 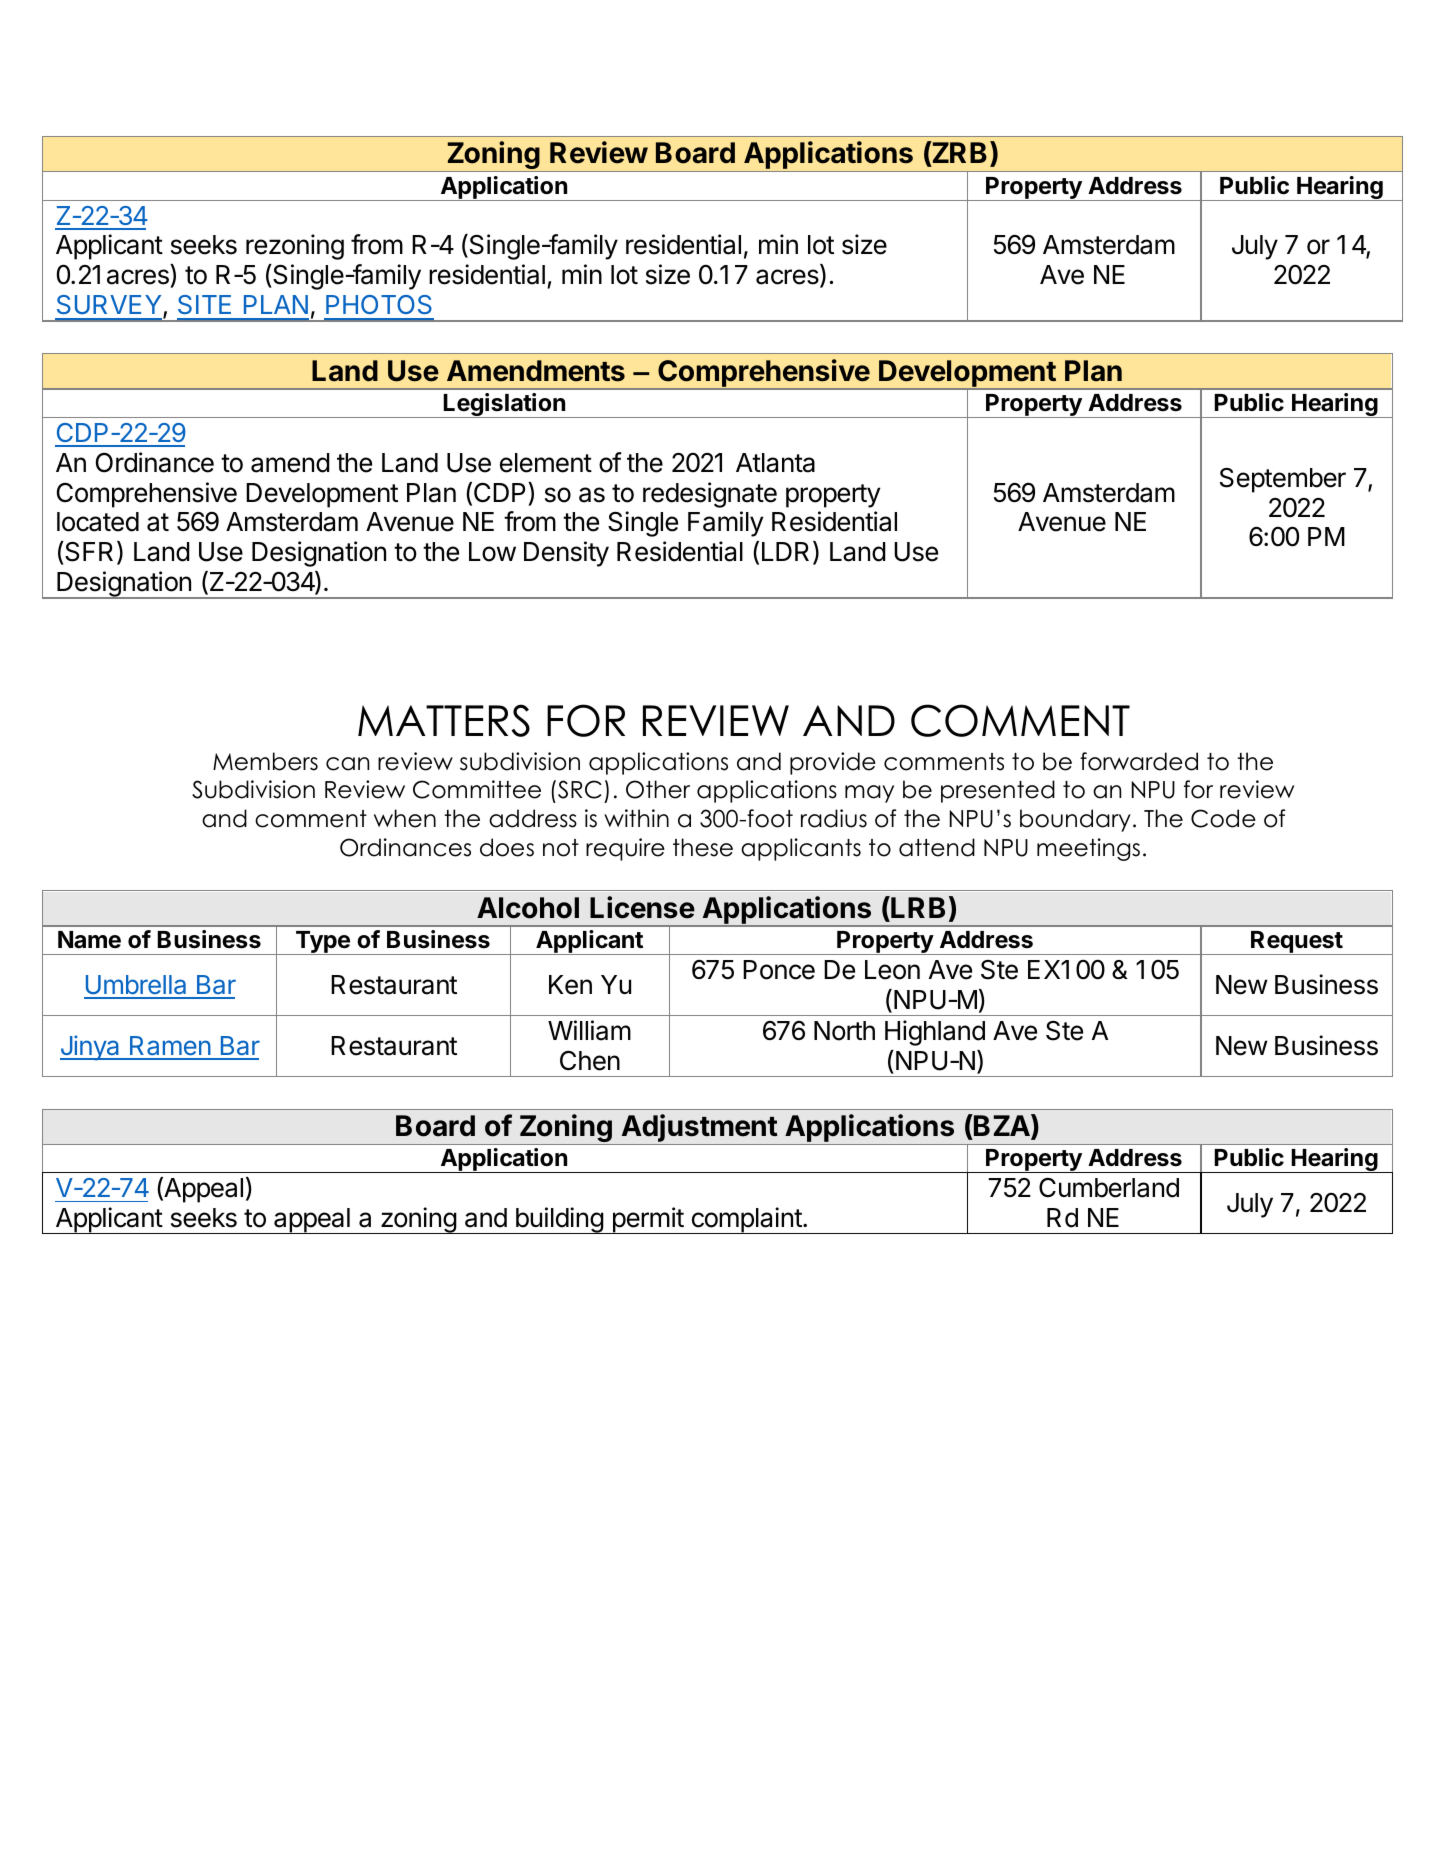 What do you see at coordinates (504, 405) in the screenshot?
I see `Legislation` at bounding box center [504, 405].
